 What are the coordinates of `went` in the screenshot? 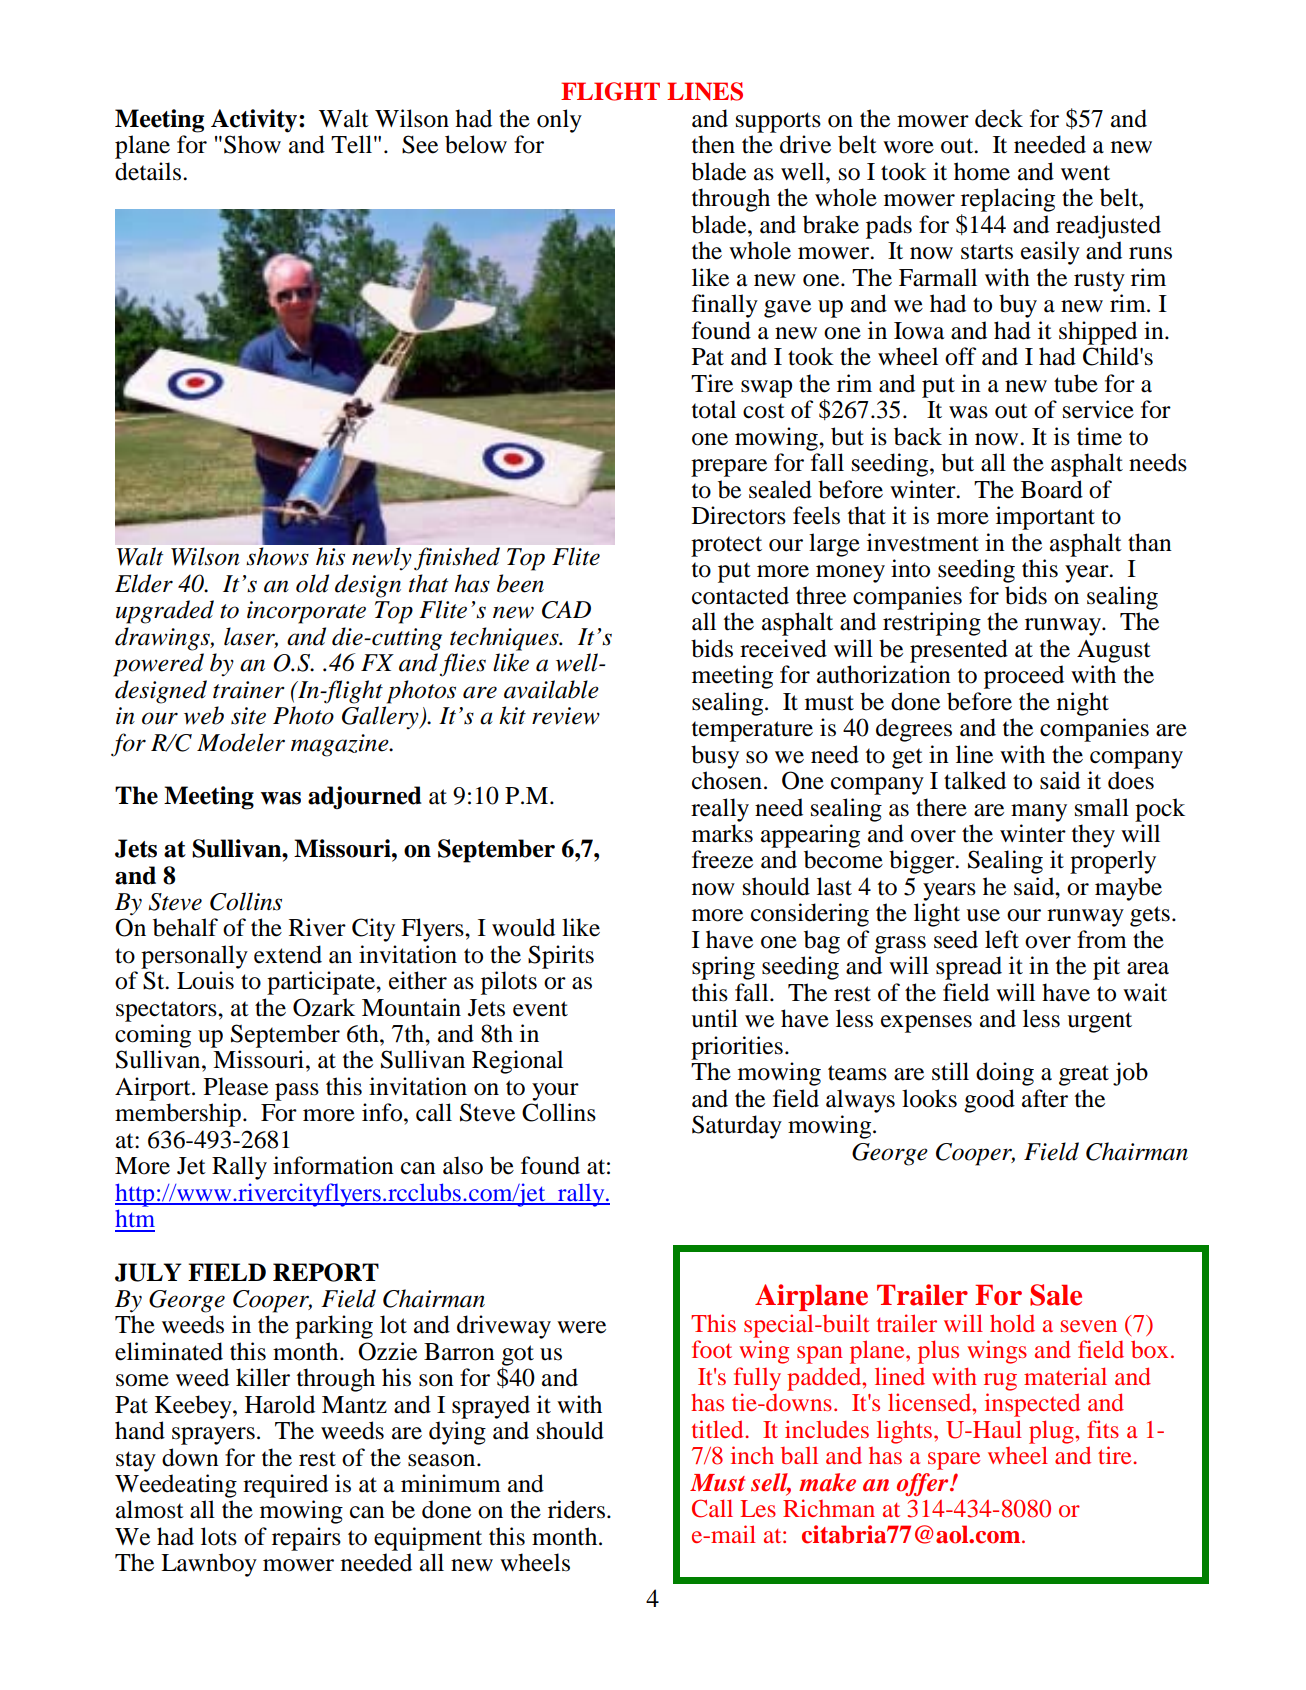 It's located at (1085, 173).
